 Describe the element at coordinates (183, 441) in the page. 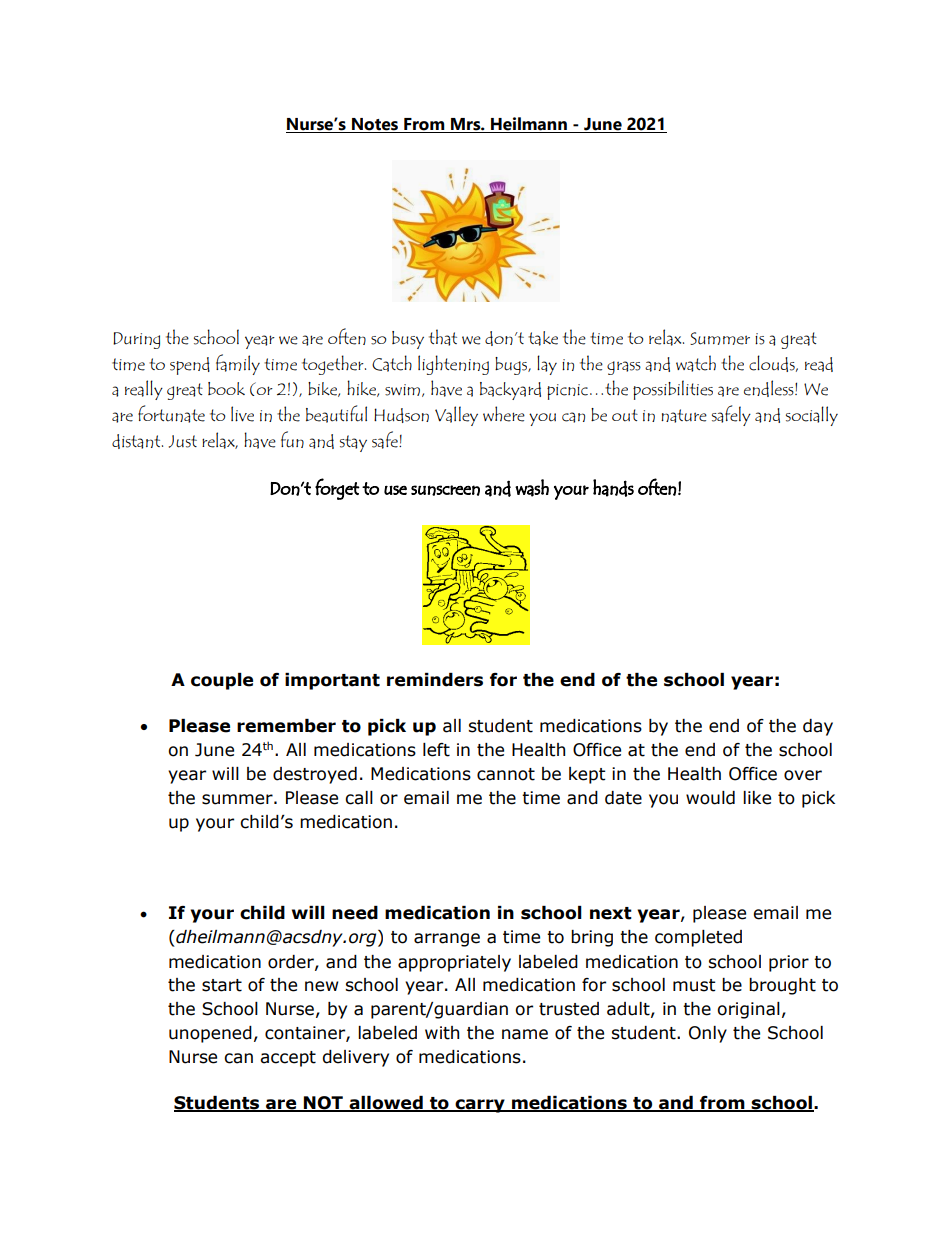

I see `Just` at that location.
